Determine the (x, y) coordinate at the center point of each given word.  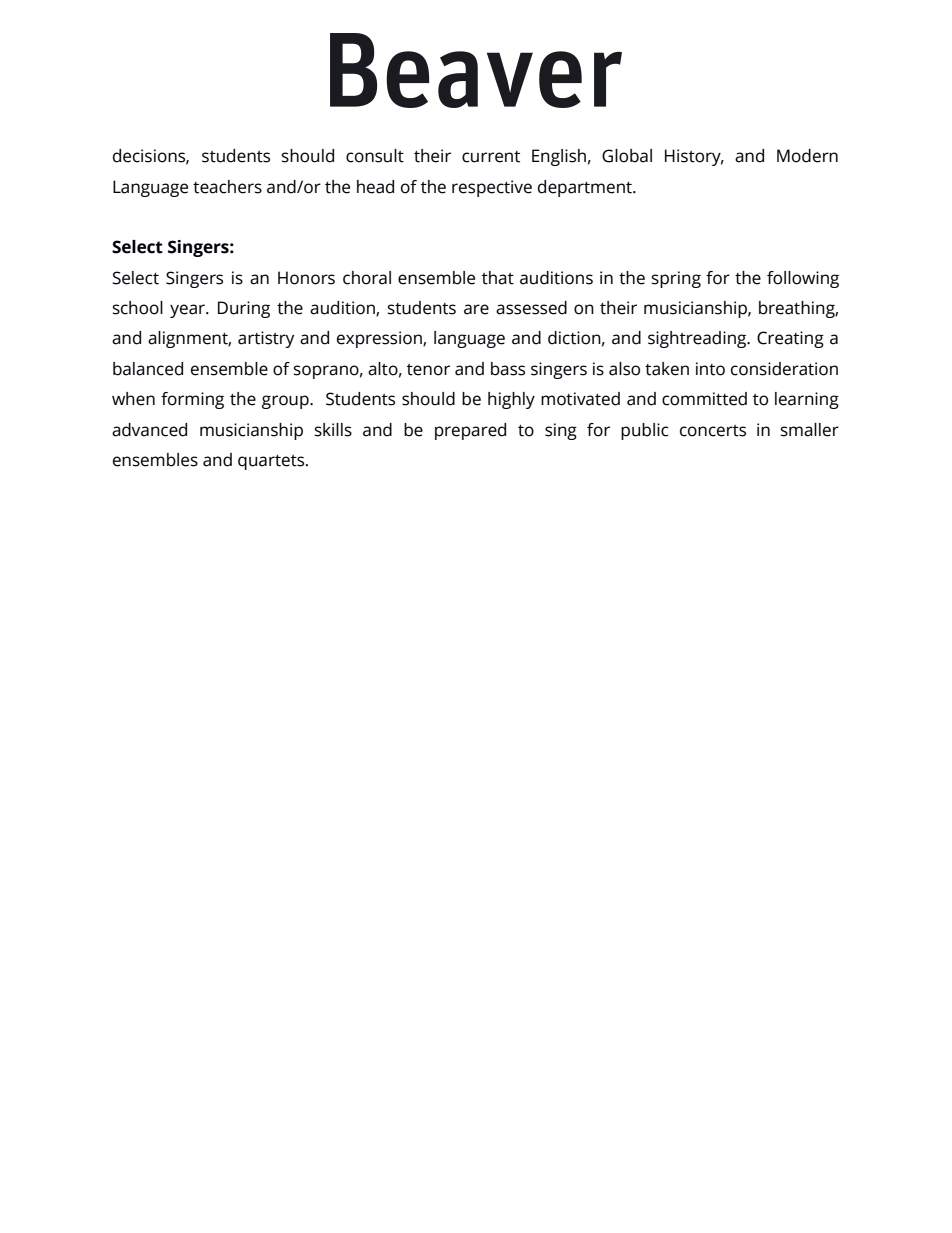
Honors (306, 278)
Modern (807, 156)
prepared (470, 431)
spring (676, 279)
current (491, 157)
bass (508, 369)
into (710, 369)
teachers (227, 187)
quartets (272, 462)
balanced (148, 369)
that (498, 278)
